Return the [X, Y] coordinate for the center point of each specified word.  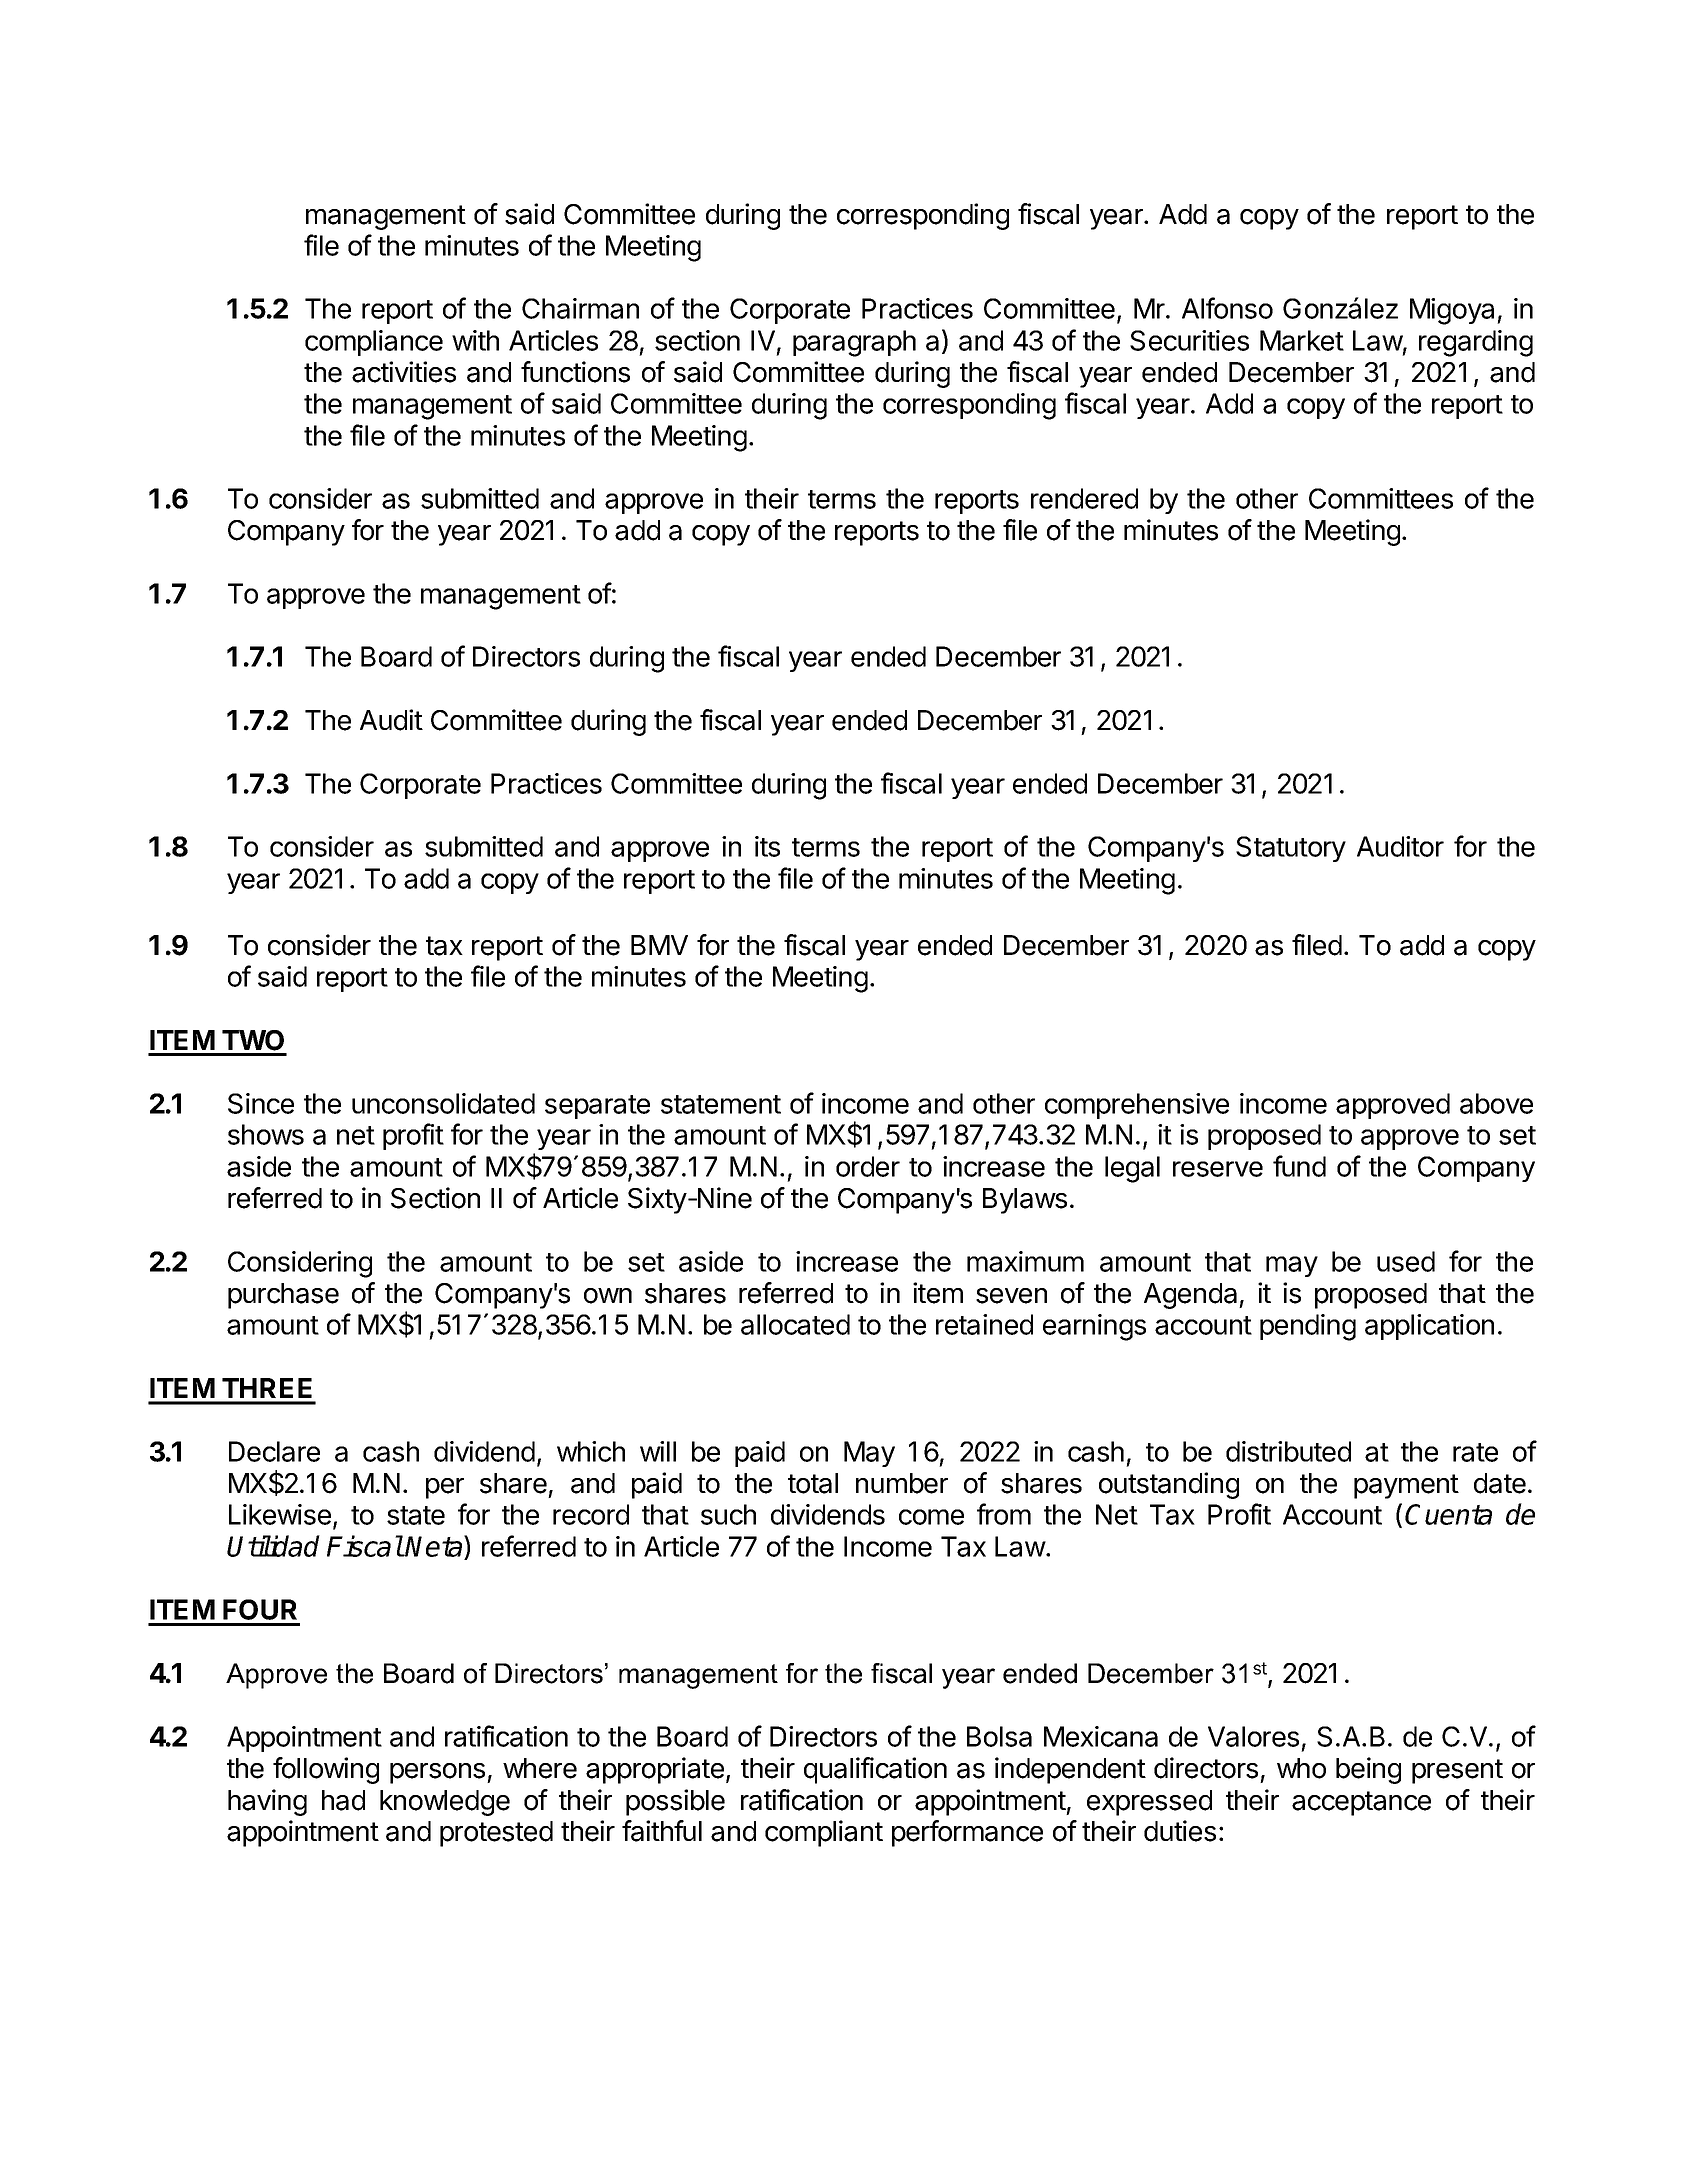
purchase [283, 1296]
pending [1308, 1327]
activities [404, 372]
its [767, 846]
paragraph [854, 343]
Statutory [1291, 849]
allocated [795, 1324]
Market [1302, 340]
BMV [659, 945]
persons [439, 1773]
